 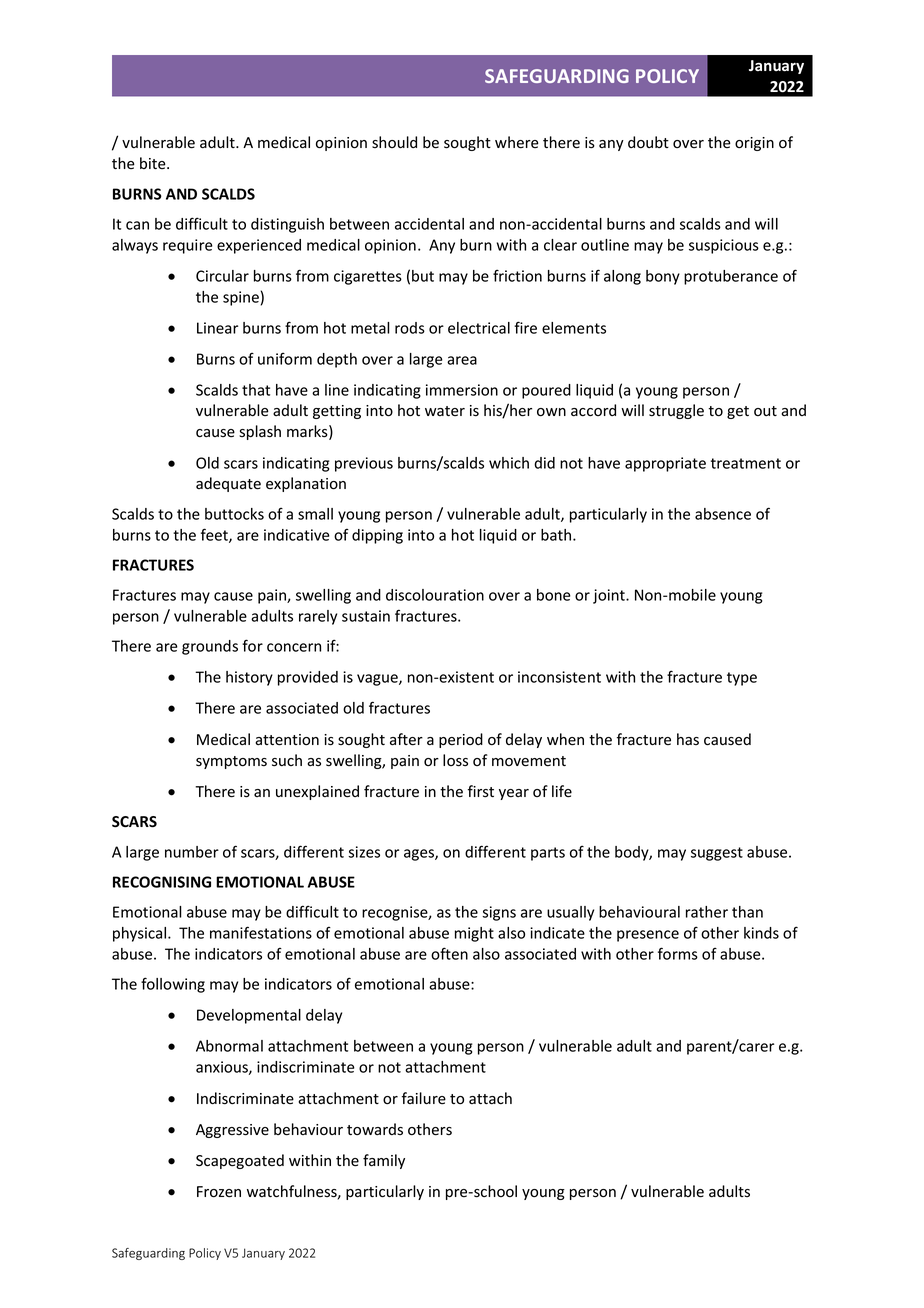 I want to click on type, so click(x=742, y=679).
